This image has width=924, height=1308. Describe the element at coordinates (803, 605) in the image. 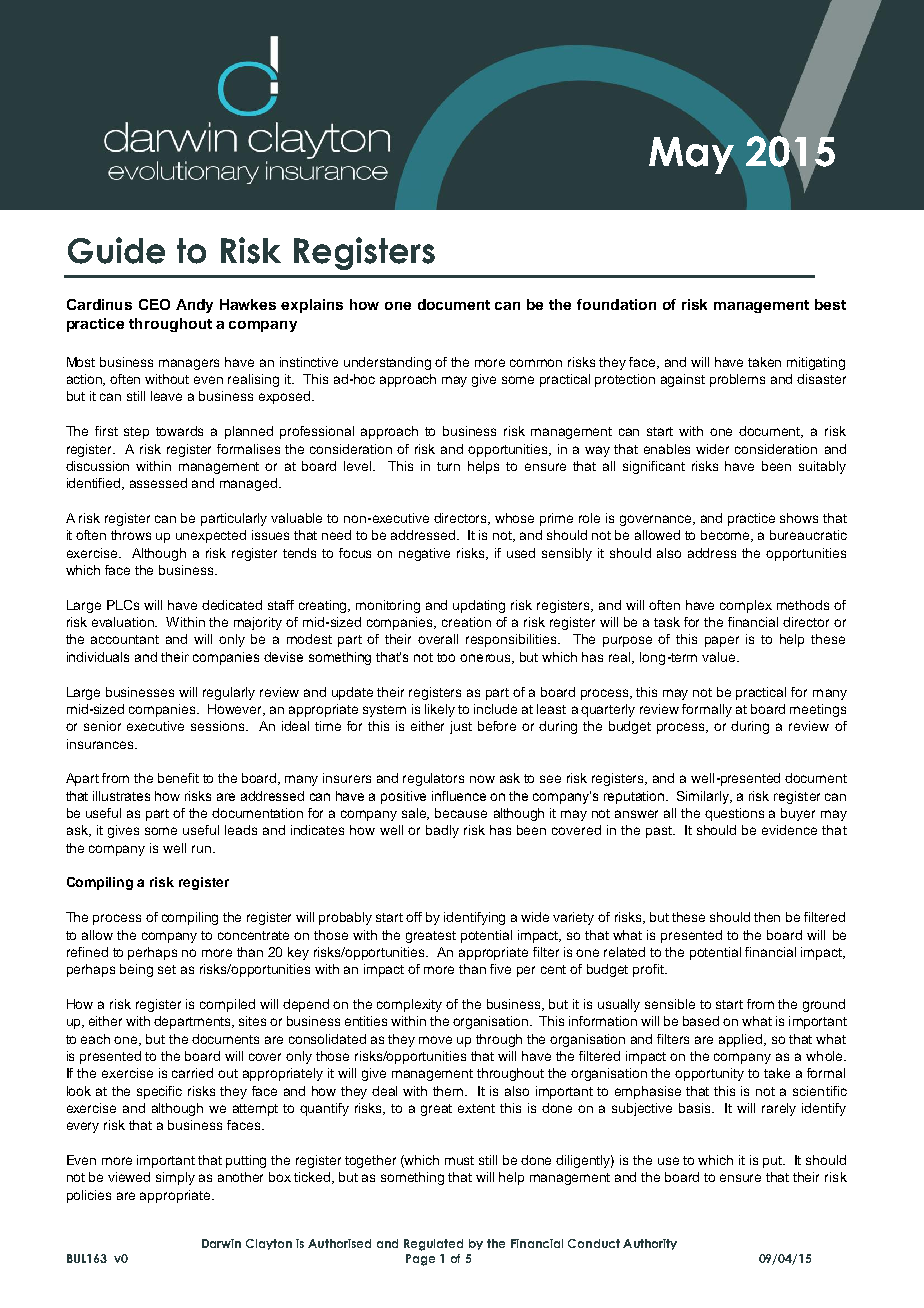

I see `methods` at that location.
